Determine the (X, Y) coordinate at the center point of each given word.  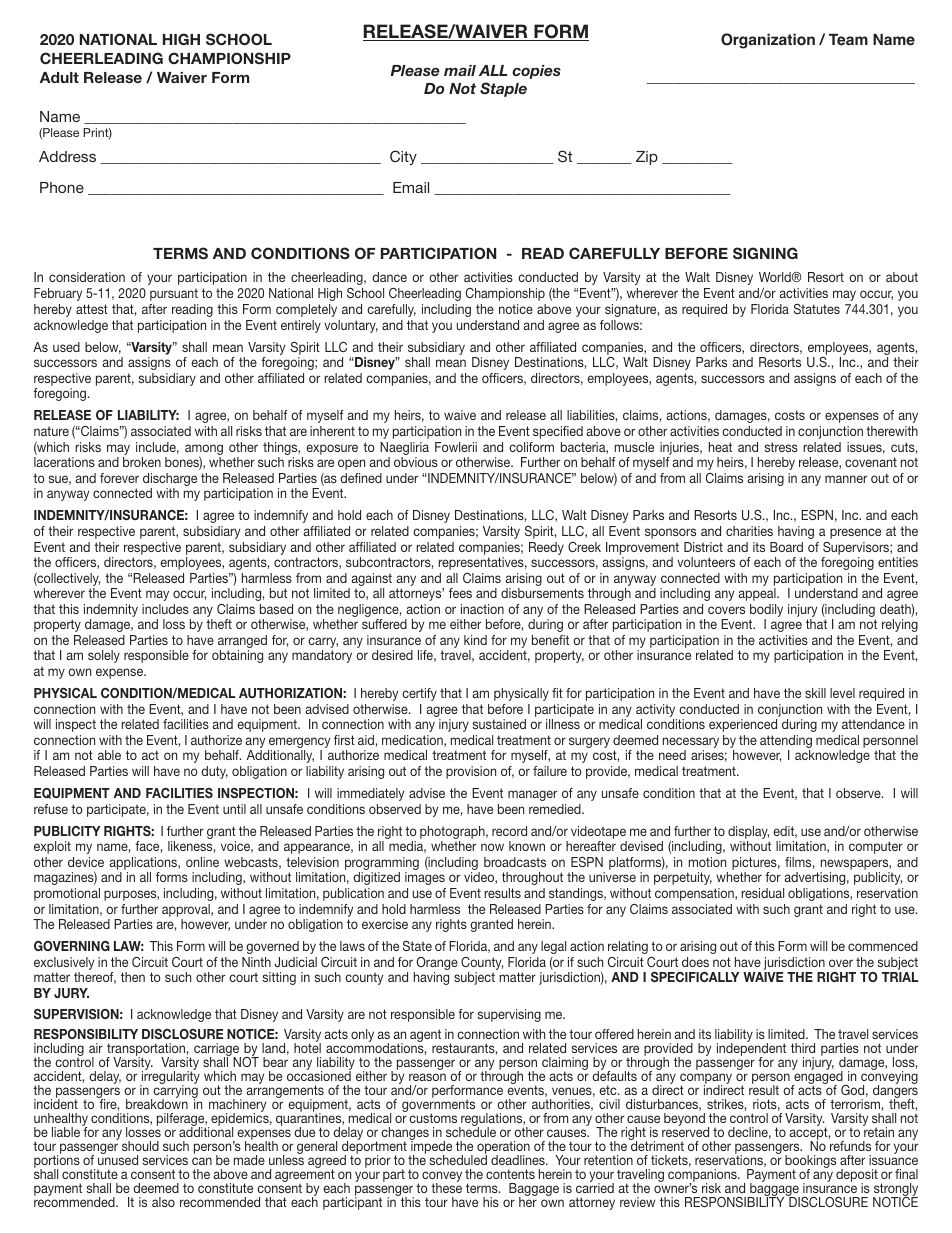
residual (762, 893)
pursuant (174, 294)
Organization (768, 41)
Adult (59, 77)
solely (104, 656)
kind (475, 640)
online (202, 862)
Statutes (817, 309)
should (140, 1146)
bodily (766, 612)
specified (558, 432)
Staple (503, 89)
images (425, 878)
